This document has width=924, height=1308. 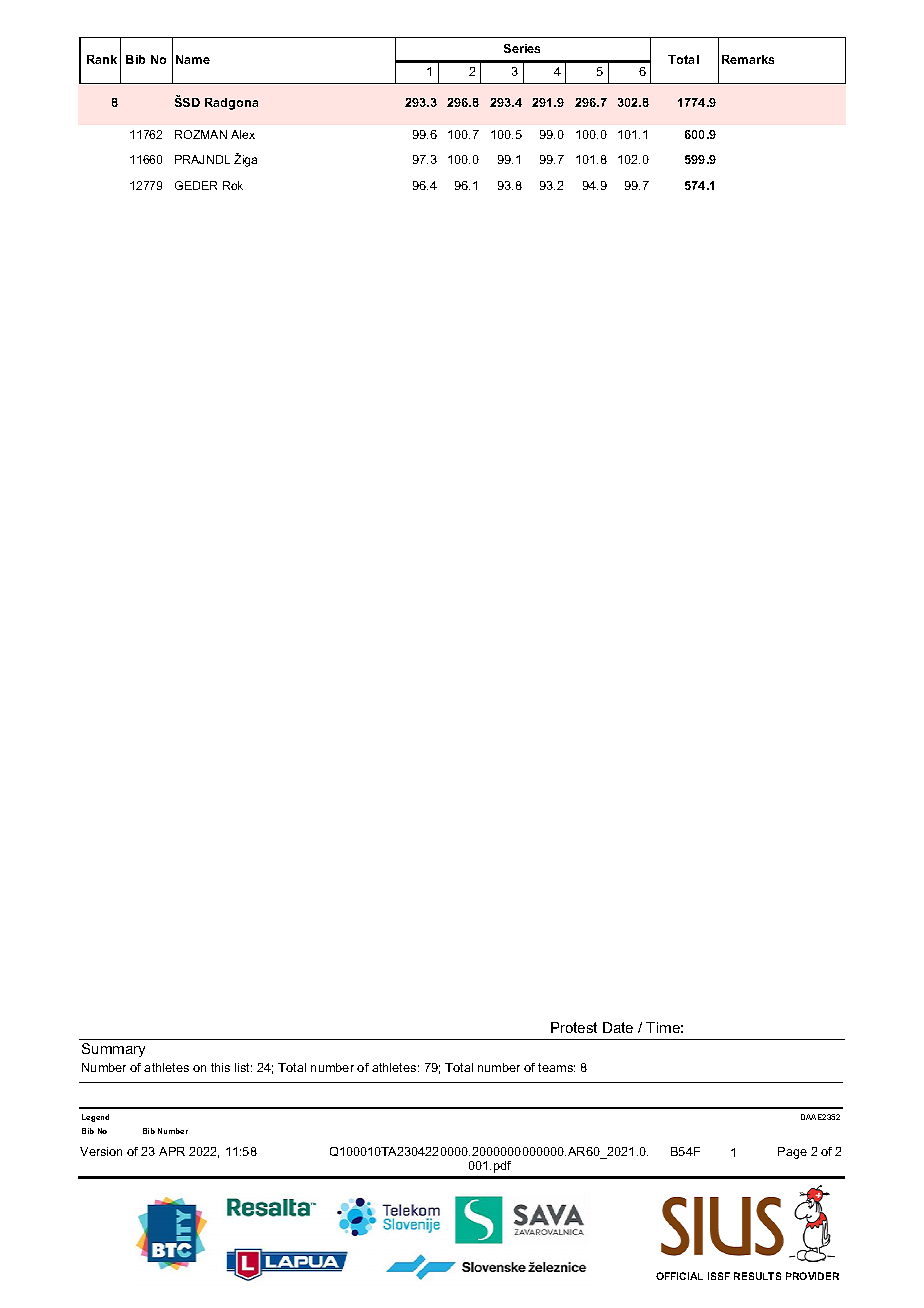 What do you see at coordinates (618, 1027) in the document?
I see `Date` at bounding box center [618, 1027].
